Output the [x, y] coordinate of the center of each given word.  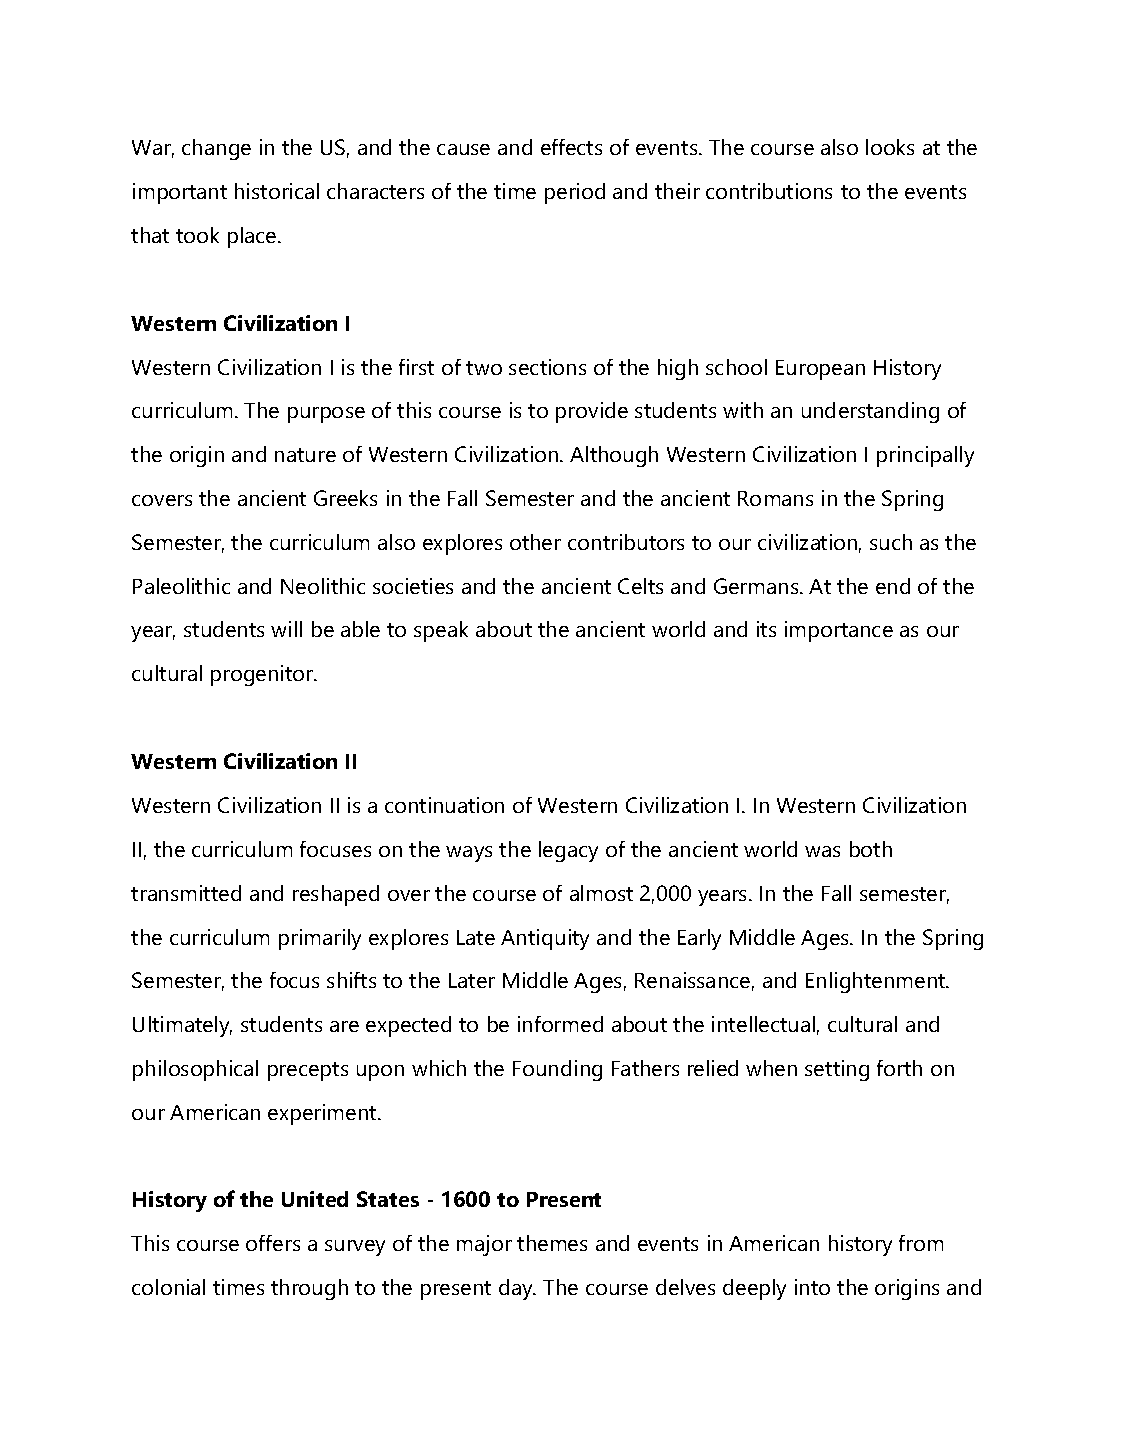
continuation [444, 805]
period [575, 193]
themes [552, 1243]
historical [277, 191]
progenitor [263, 675]
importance [839, 631]
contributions [769, 191]
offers [273, 1243]
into [812, 1287]
